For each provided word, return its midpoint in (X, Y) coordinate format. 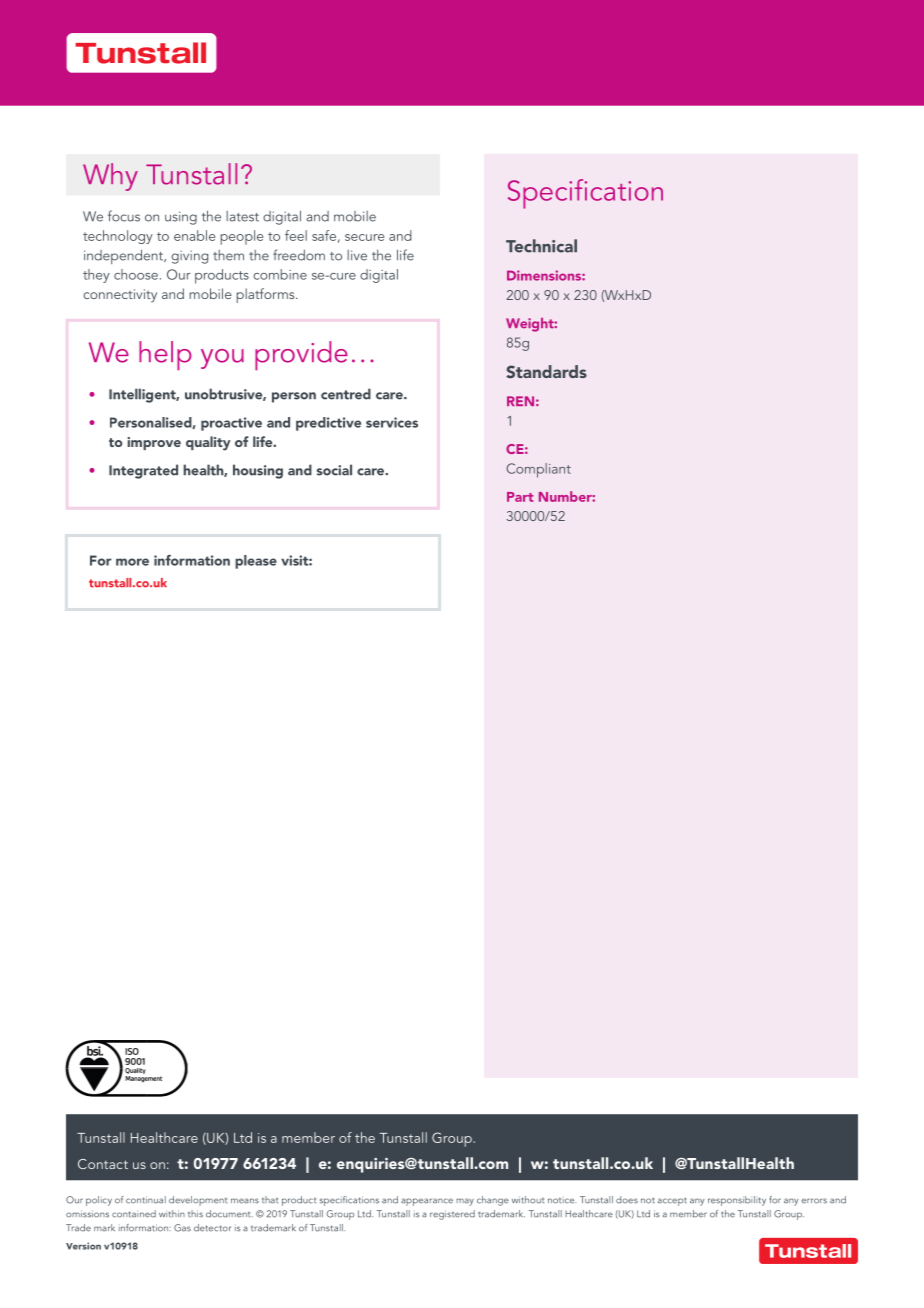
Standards (546, 372)
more (132, 562)
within (172, 1214)
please (256, 562)
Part (520, 497)
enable (194, 235)
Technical (541, 246)
